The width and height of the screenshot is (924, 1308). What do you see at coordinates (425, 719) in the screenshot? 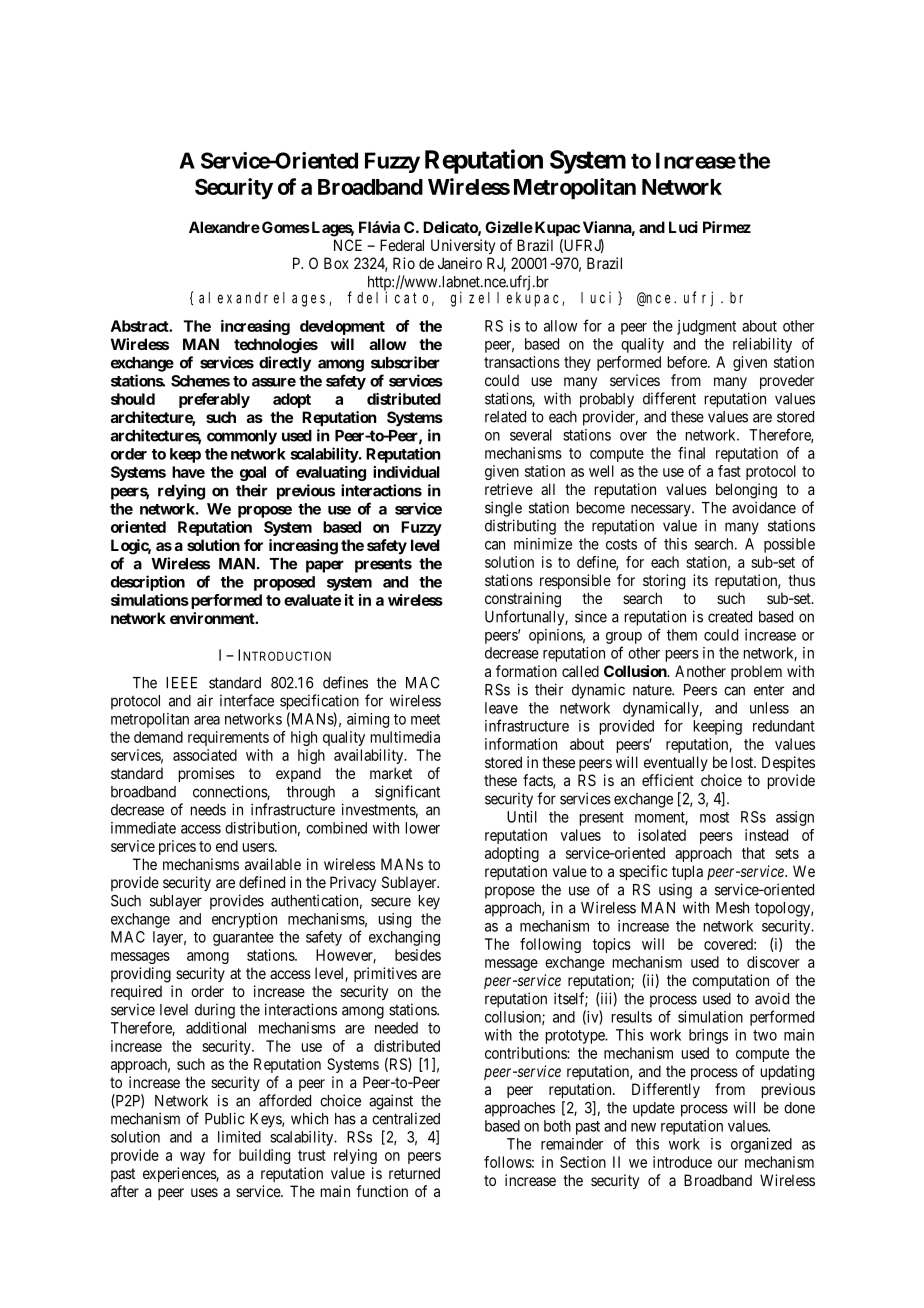
I see `meet` at bounding box center [425, 719].
